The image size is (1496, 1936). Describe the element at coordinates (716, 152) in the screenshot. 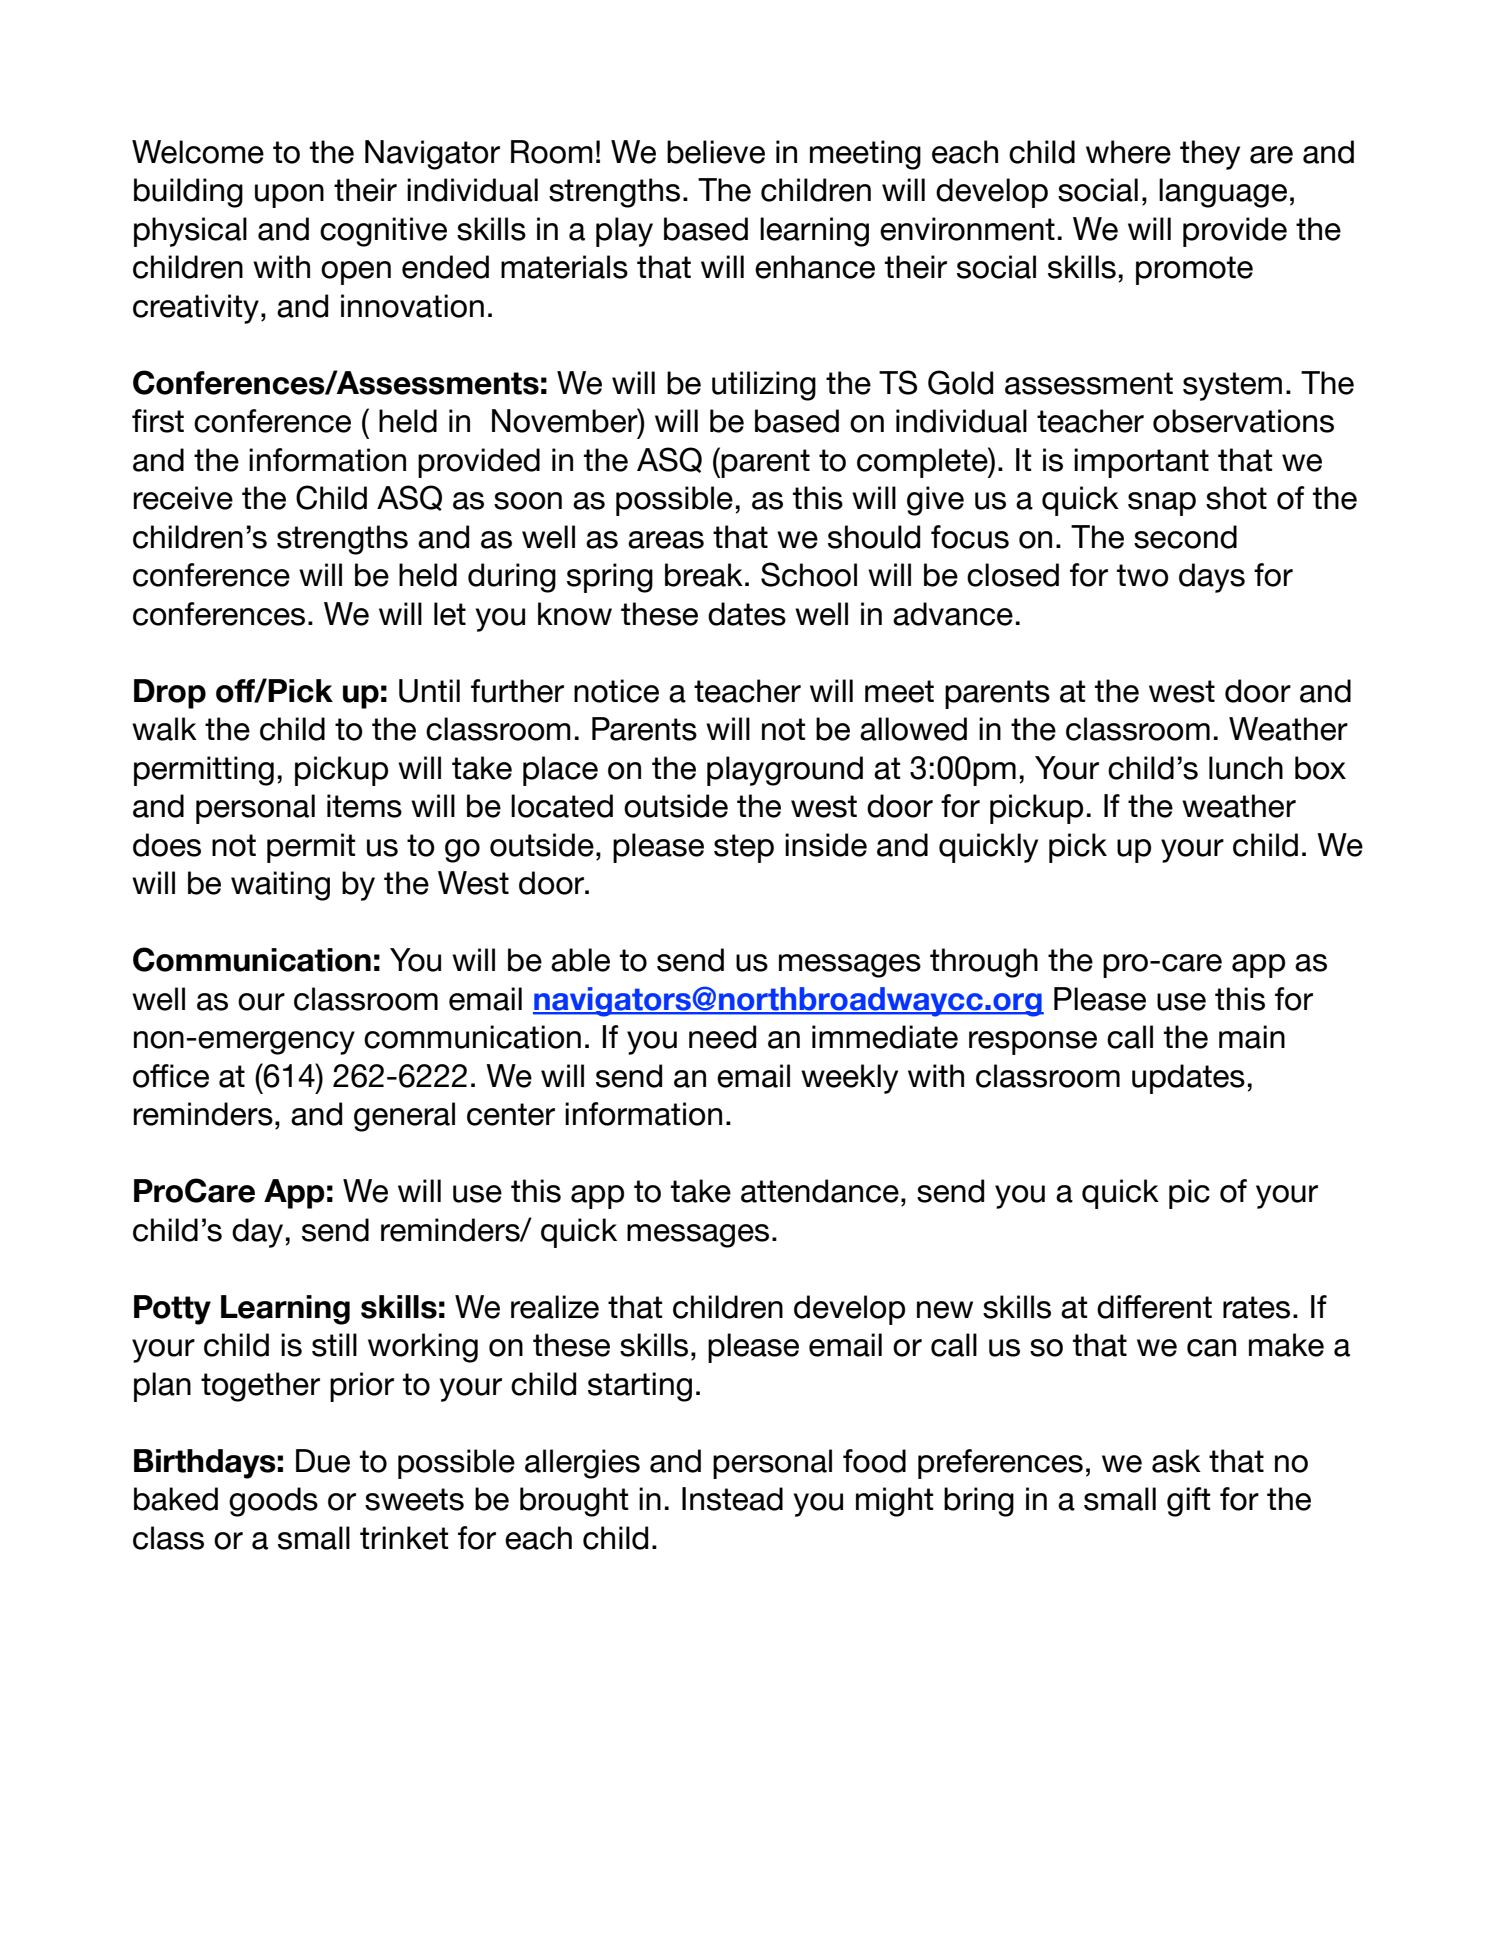

I see `believe` at that location.
